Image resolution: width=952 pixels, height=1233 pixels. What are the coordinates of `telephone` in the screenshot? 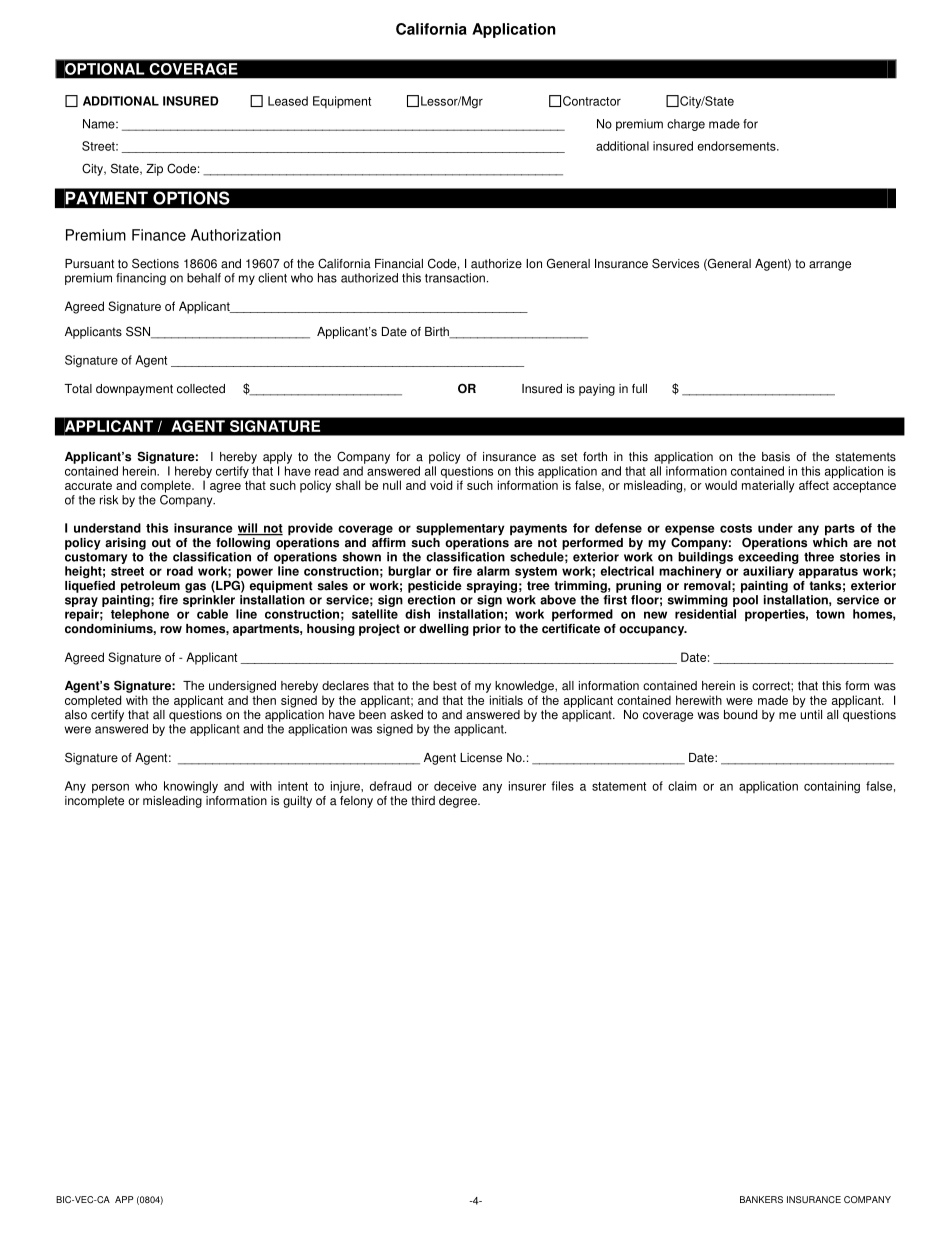 It's located at (140, 615).
